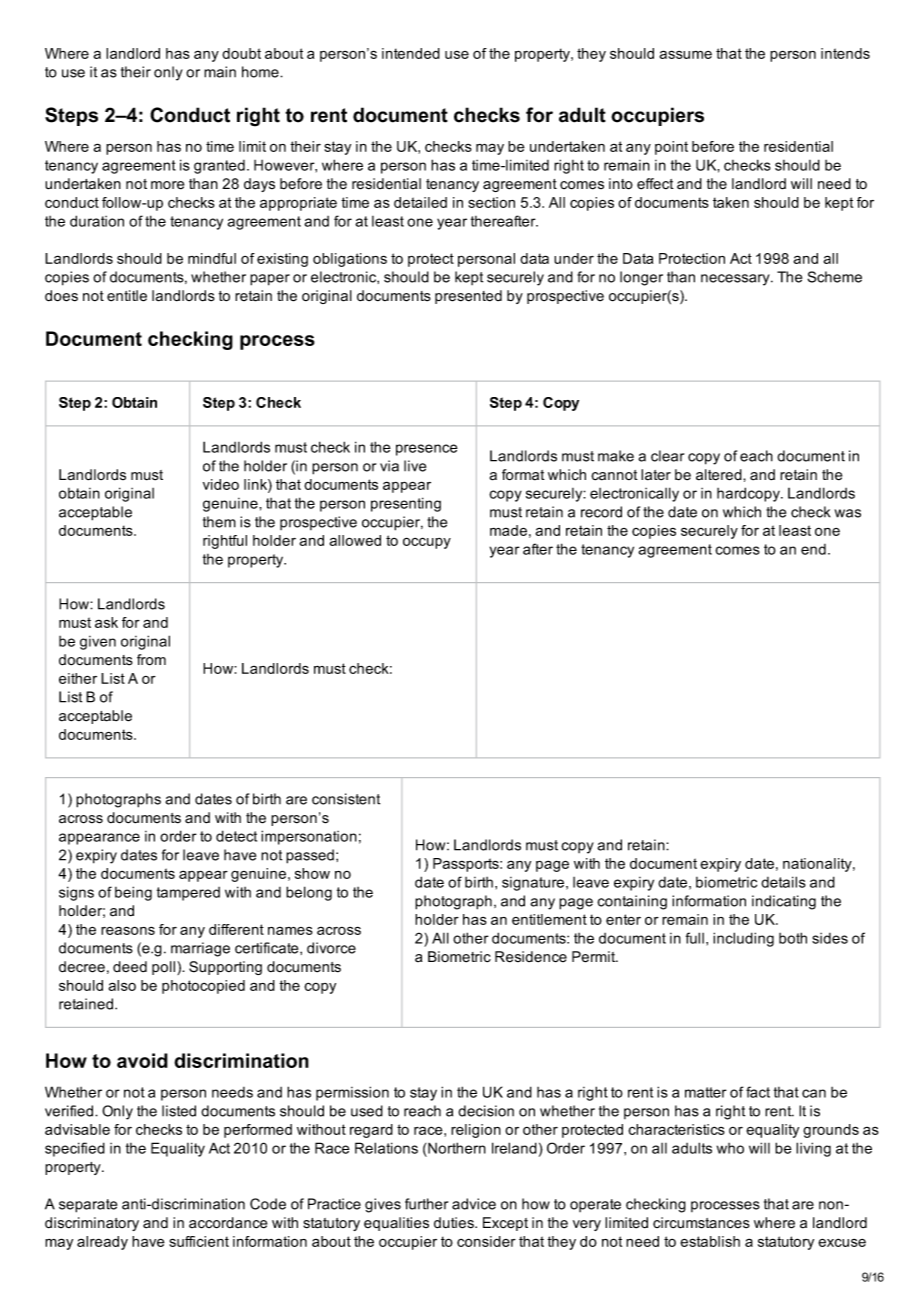 Image resolution: width=924 pixels, height=1308 pixels. What do you see at coordinates (685, 54) in the document?
I see `assume` at bounding box center [685, 54].
